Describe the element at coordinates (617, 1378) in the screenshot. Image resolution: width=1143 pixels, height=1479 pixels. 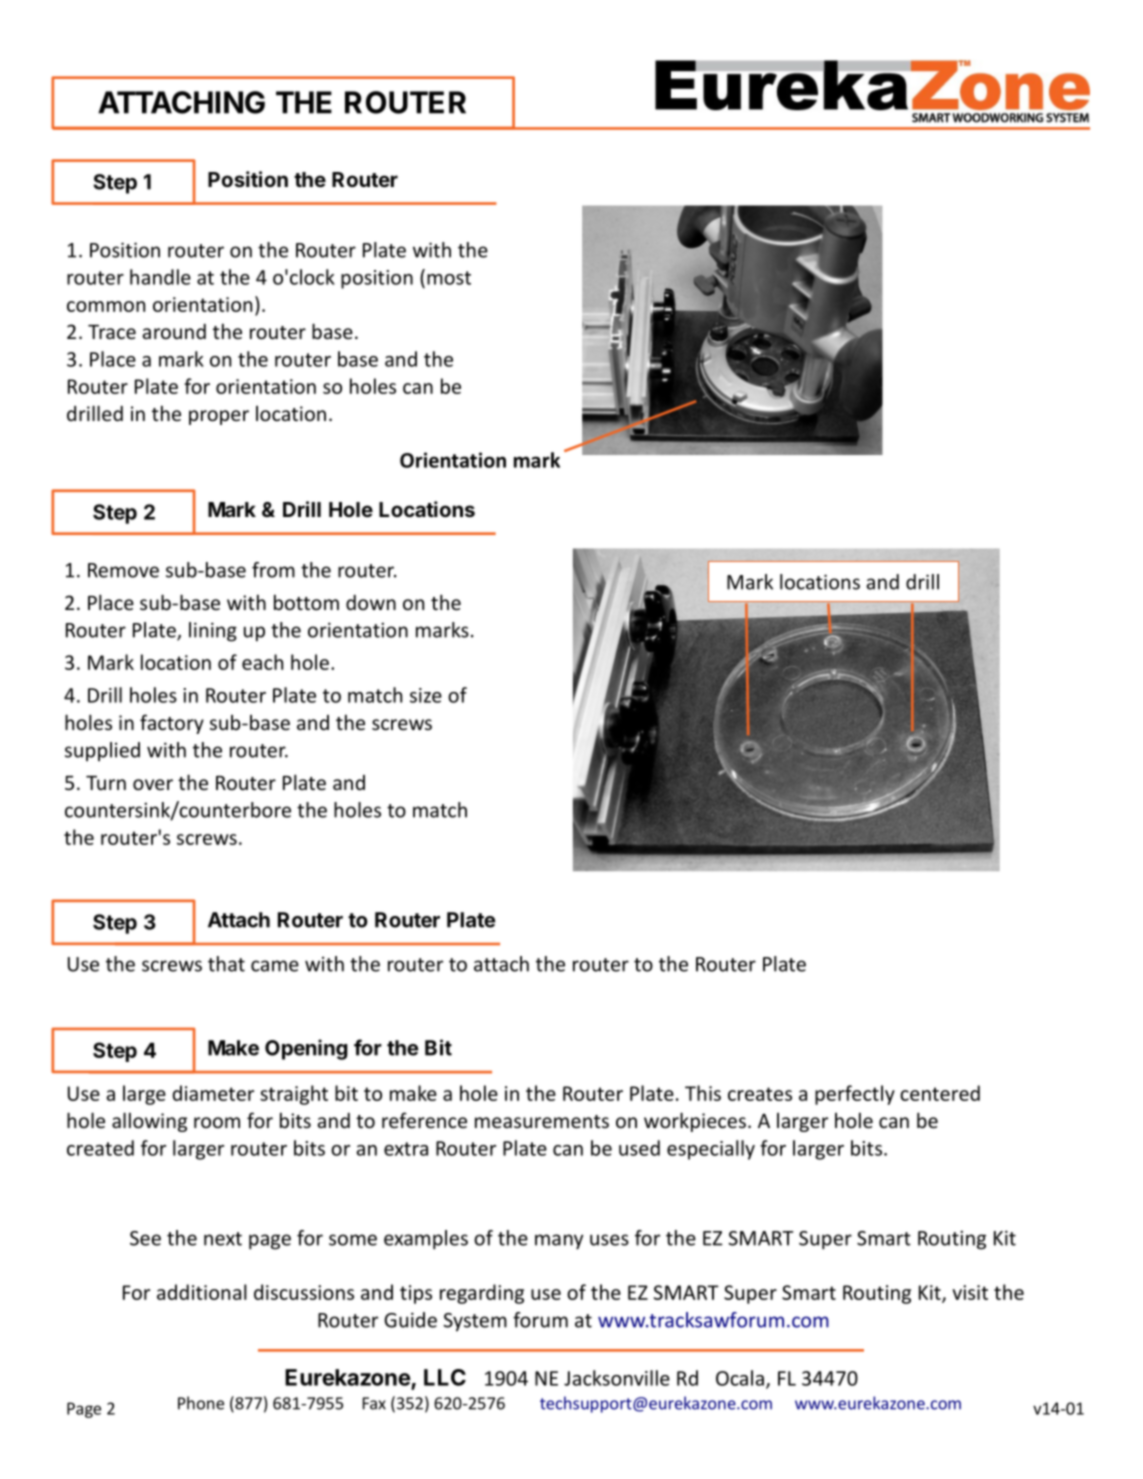
I see `Jacksonville` at that location.
